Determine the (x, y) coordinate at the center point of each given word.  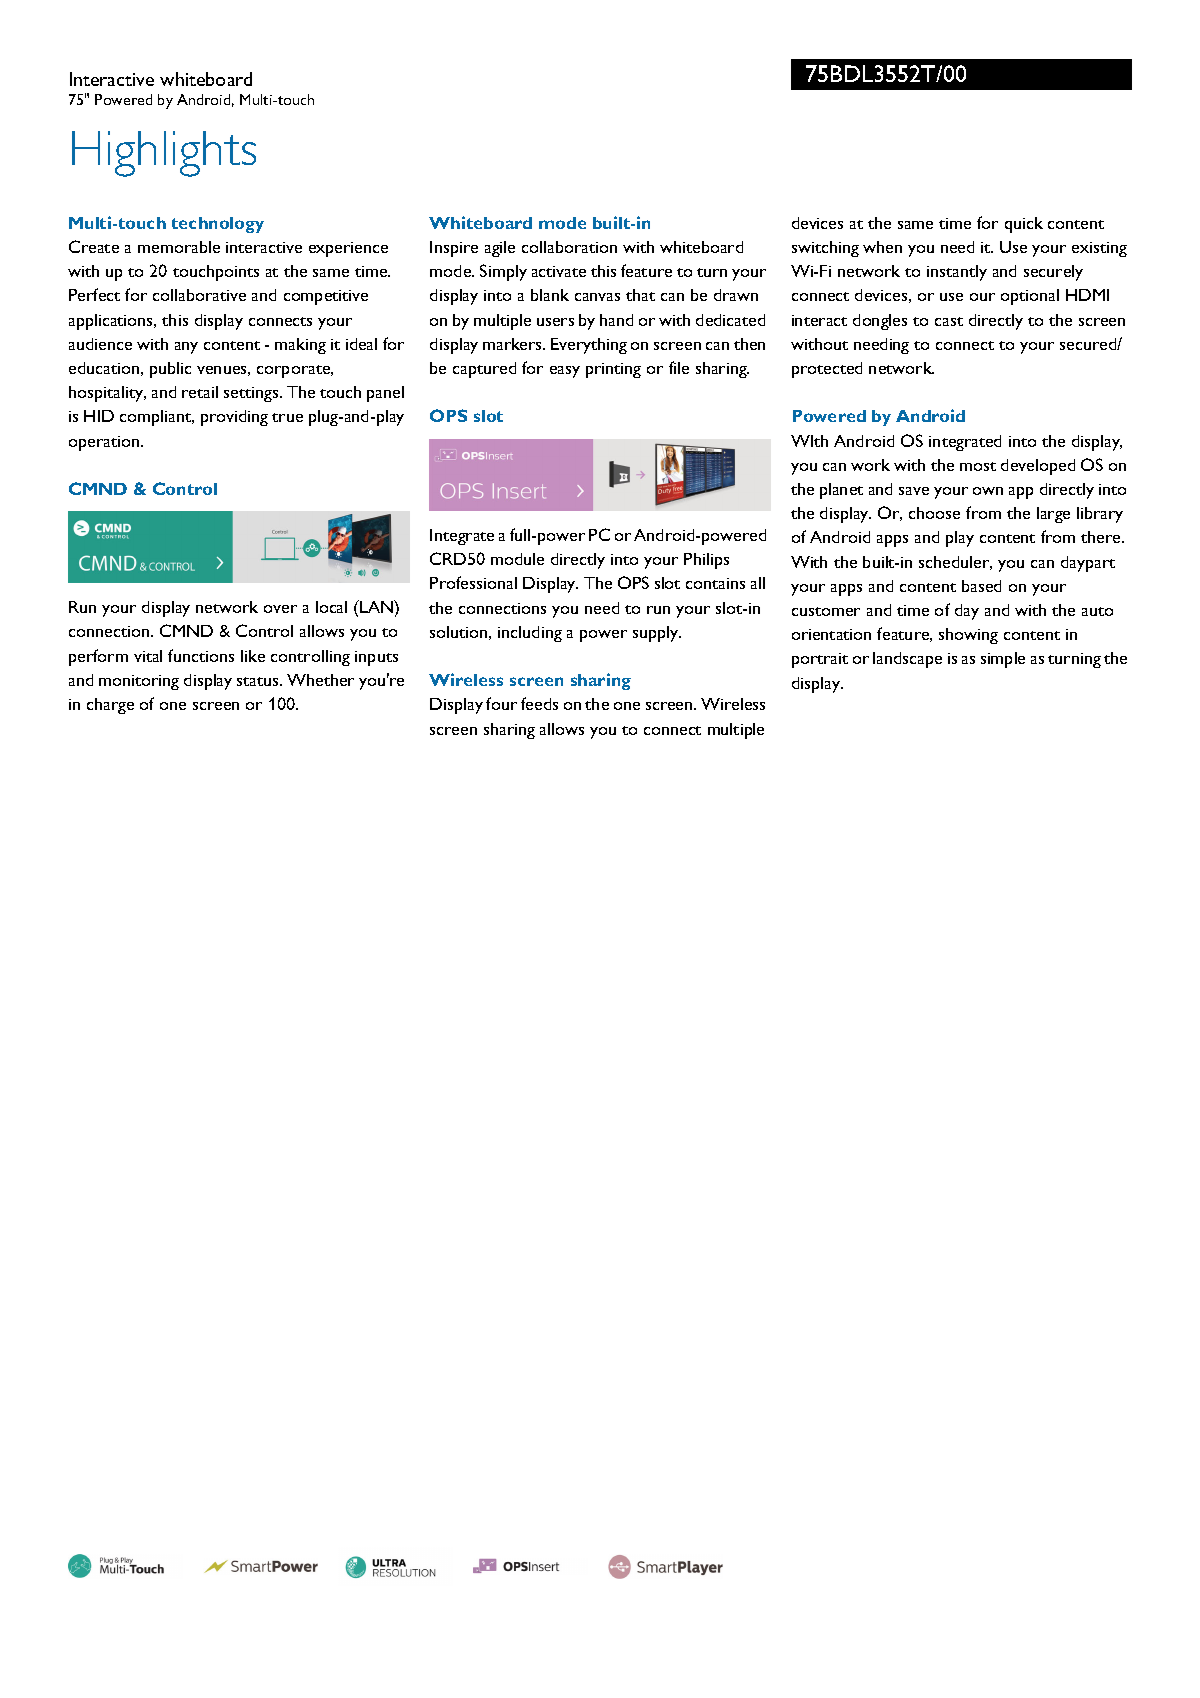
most (978, 466)
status (259, 681)
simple (1003, 660)
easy (565, 372)
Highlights (164, 154)
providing (234, 418)
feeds (539, 703)
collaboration (569, 247)
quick (1024, 225)
